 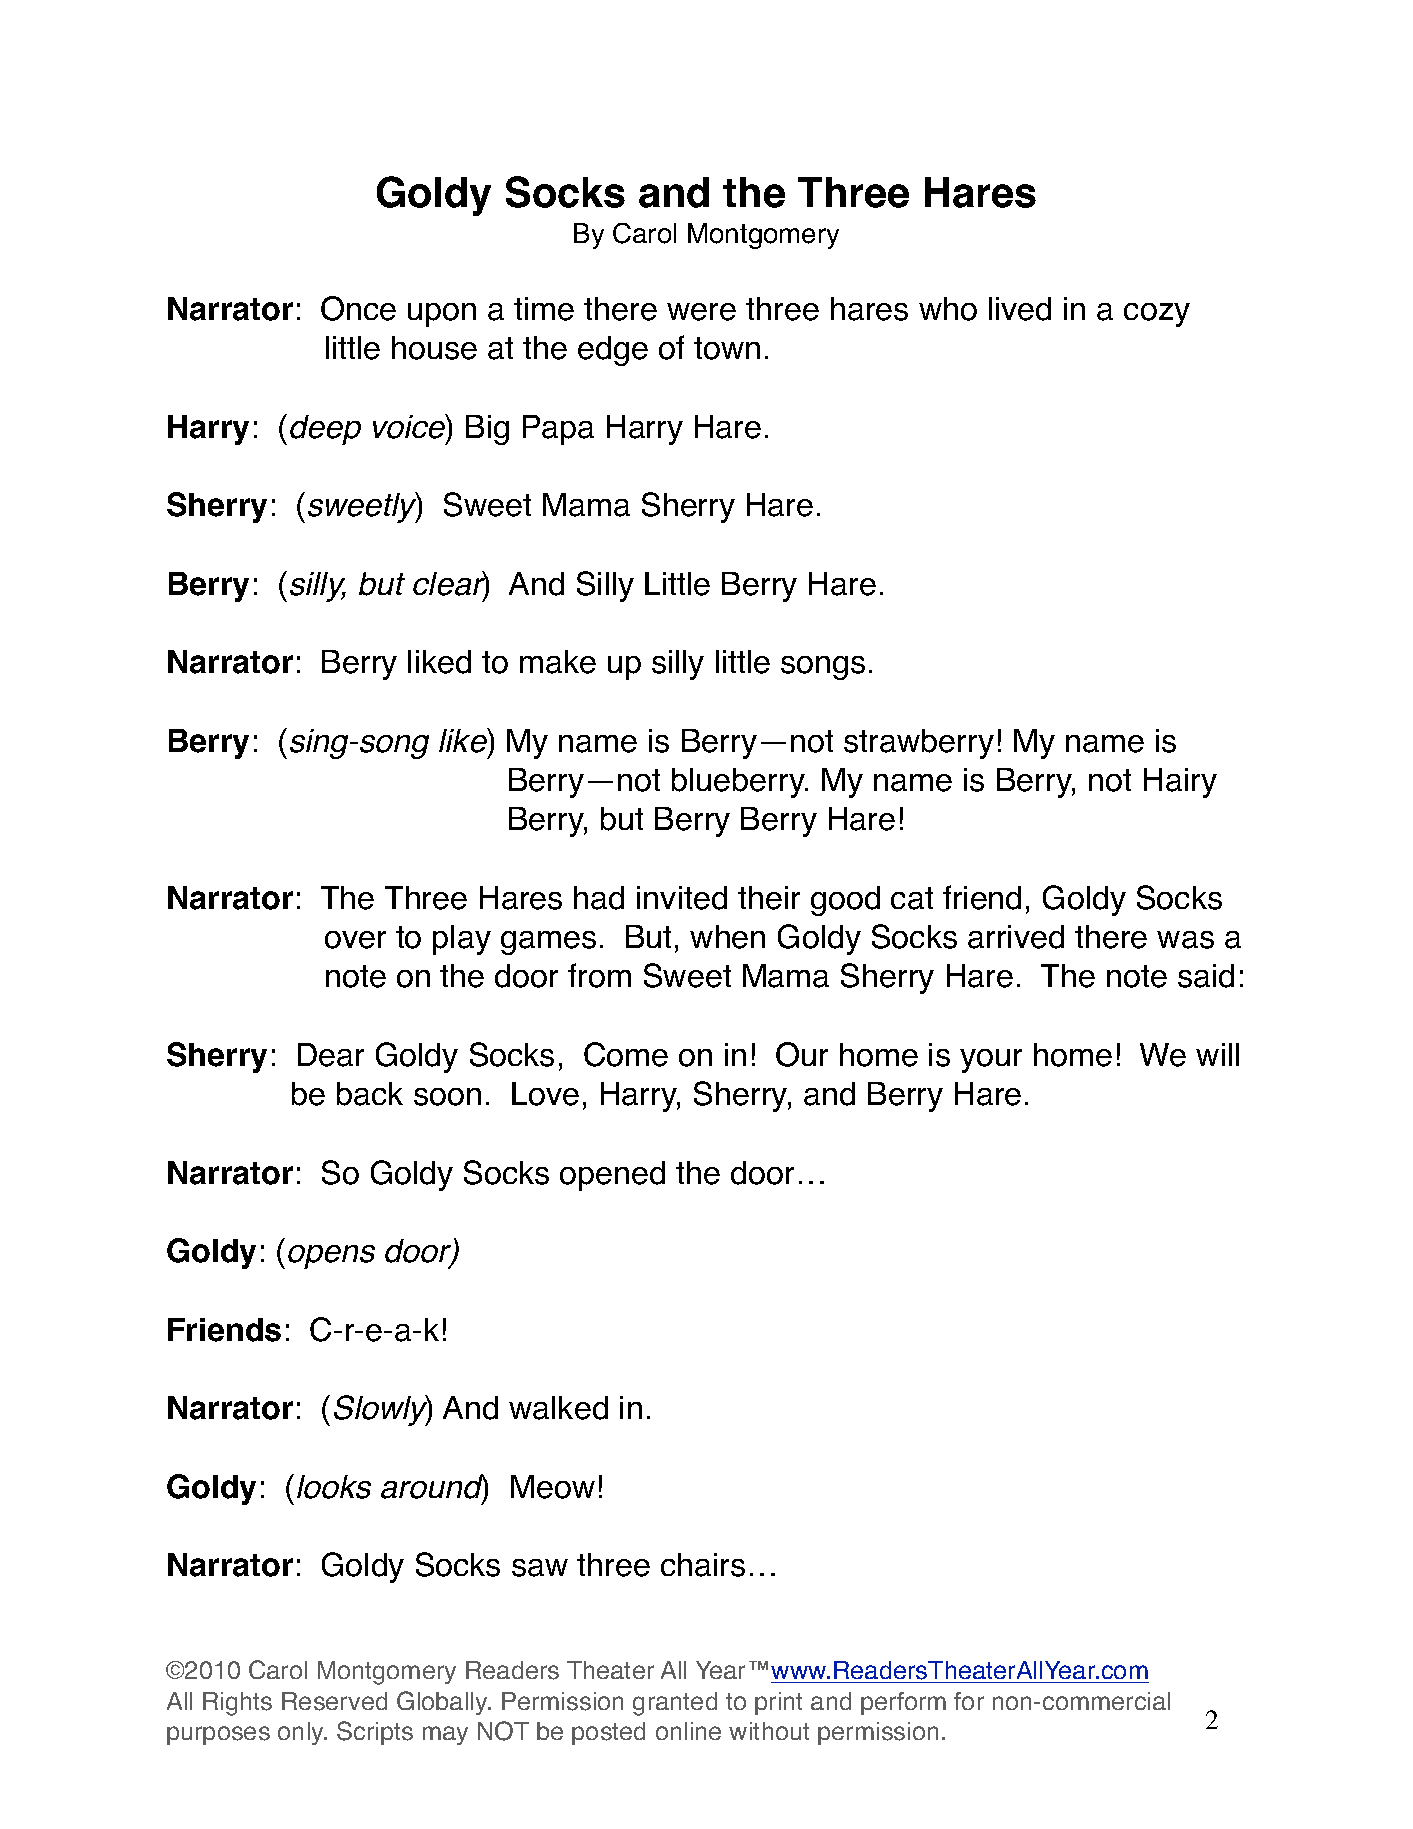 What do you see at coordinates (682, 898) in the document?
I see `invited` at bounding box center [682, 898].
